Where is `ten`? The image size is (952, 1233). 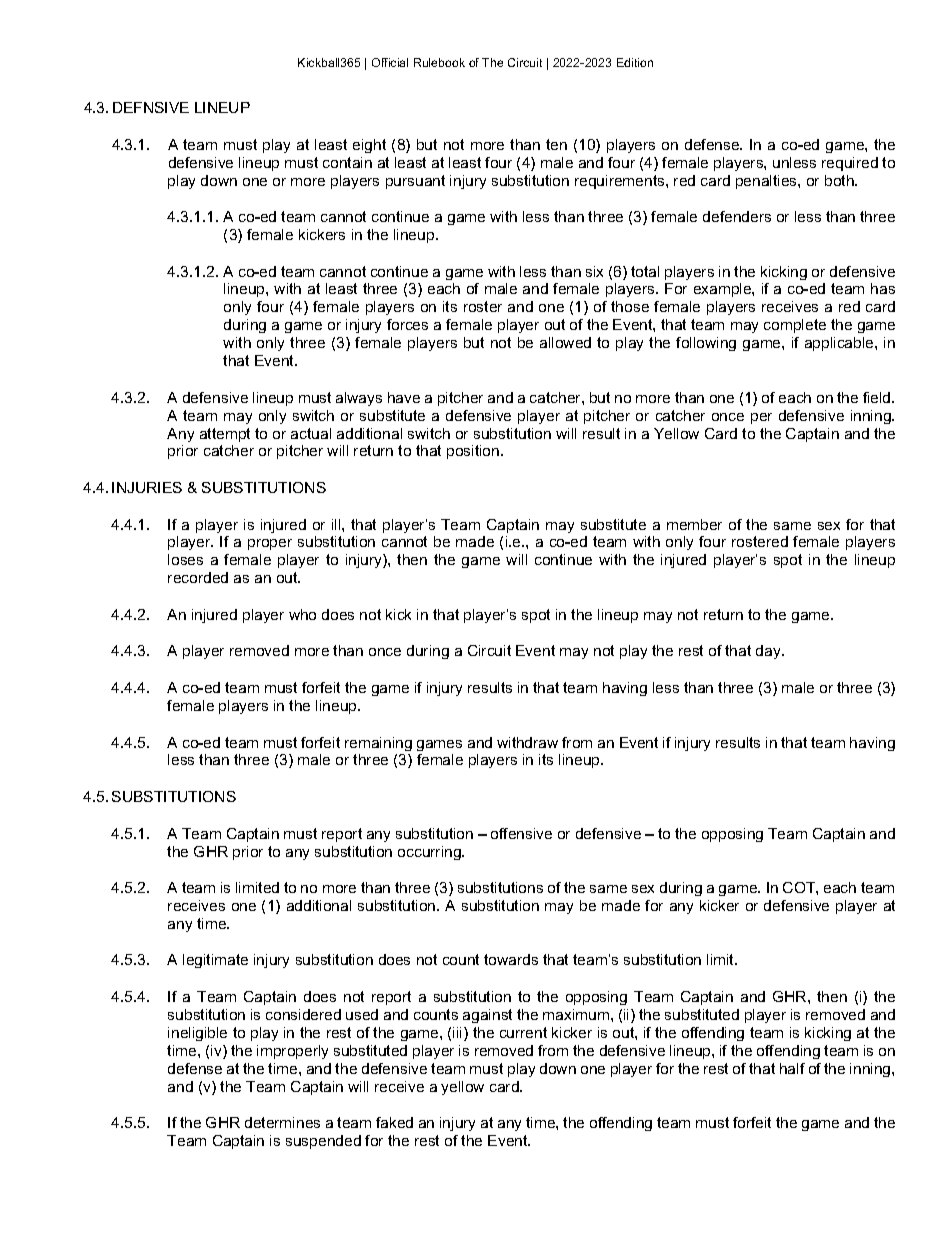 ten is located at coordinates (556, 144).
